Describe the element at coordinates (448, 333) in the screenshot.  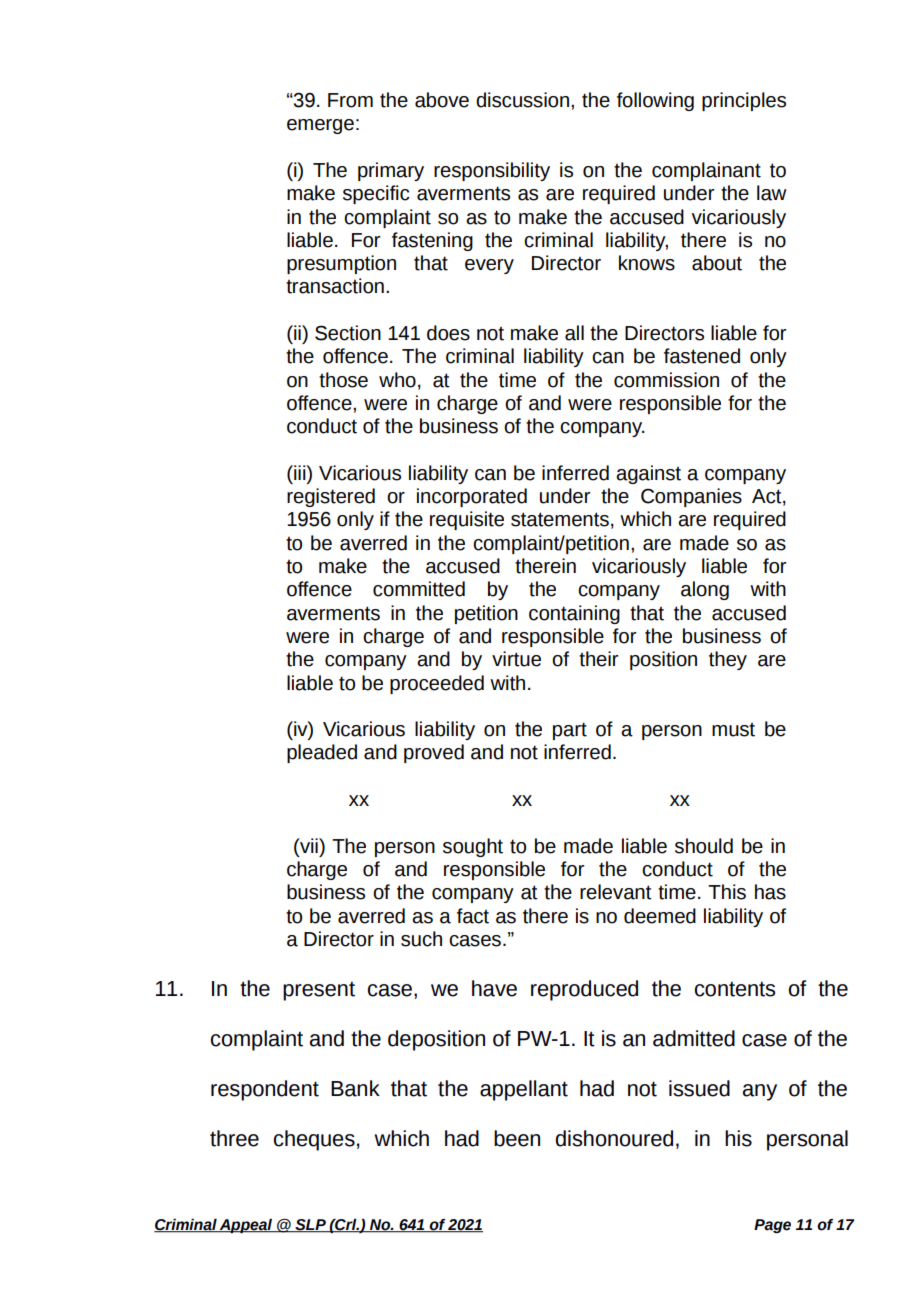
I see `does` at that location.
